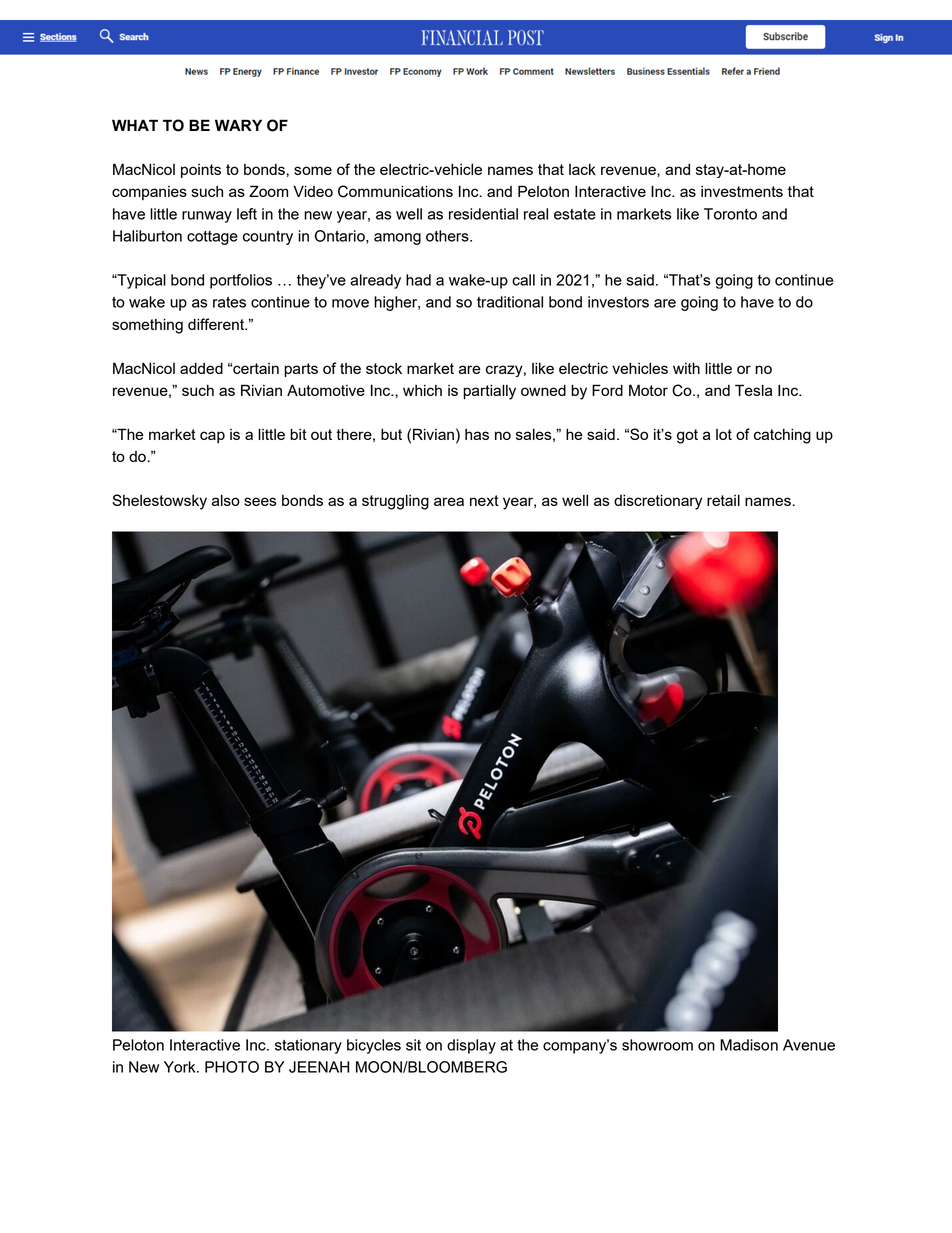  What do you see at coordinates (226, 500) in the page?
I see `also` at bounding box center [226, 500].
